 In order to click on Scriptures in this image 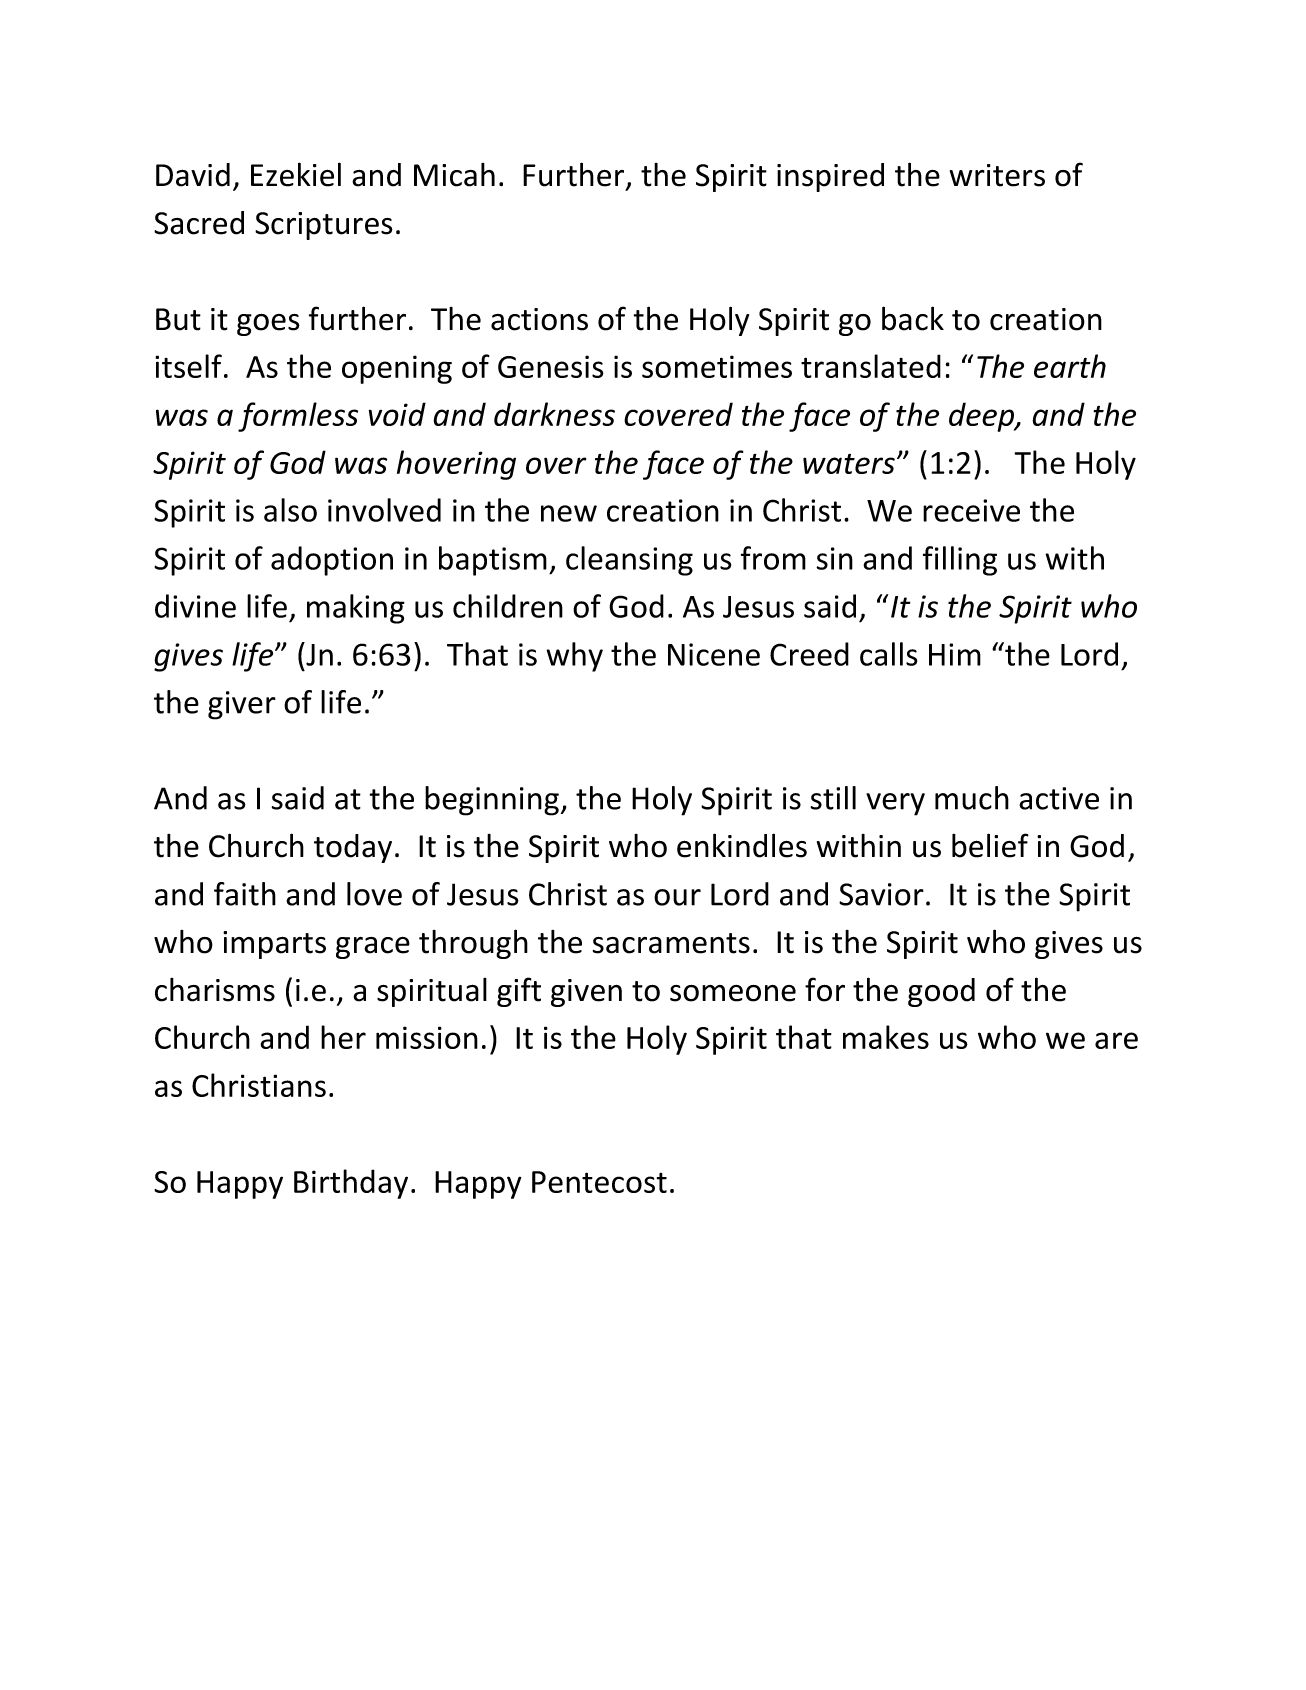, I will do `click(324, 226)`.
